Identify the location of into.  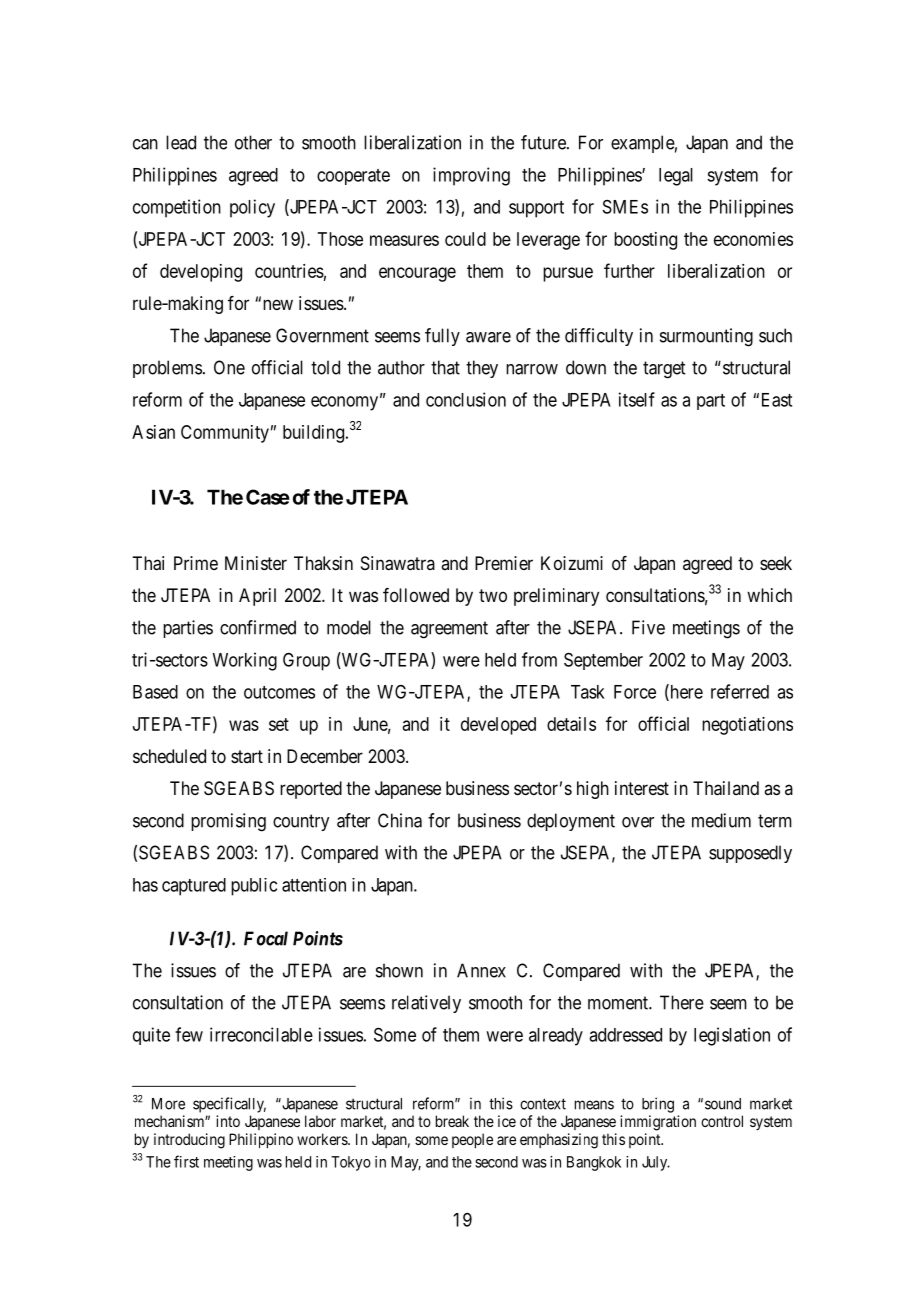
(228, 1121).
